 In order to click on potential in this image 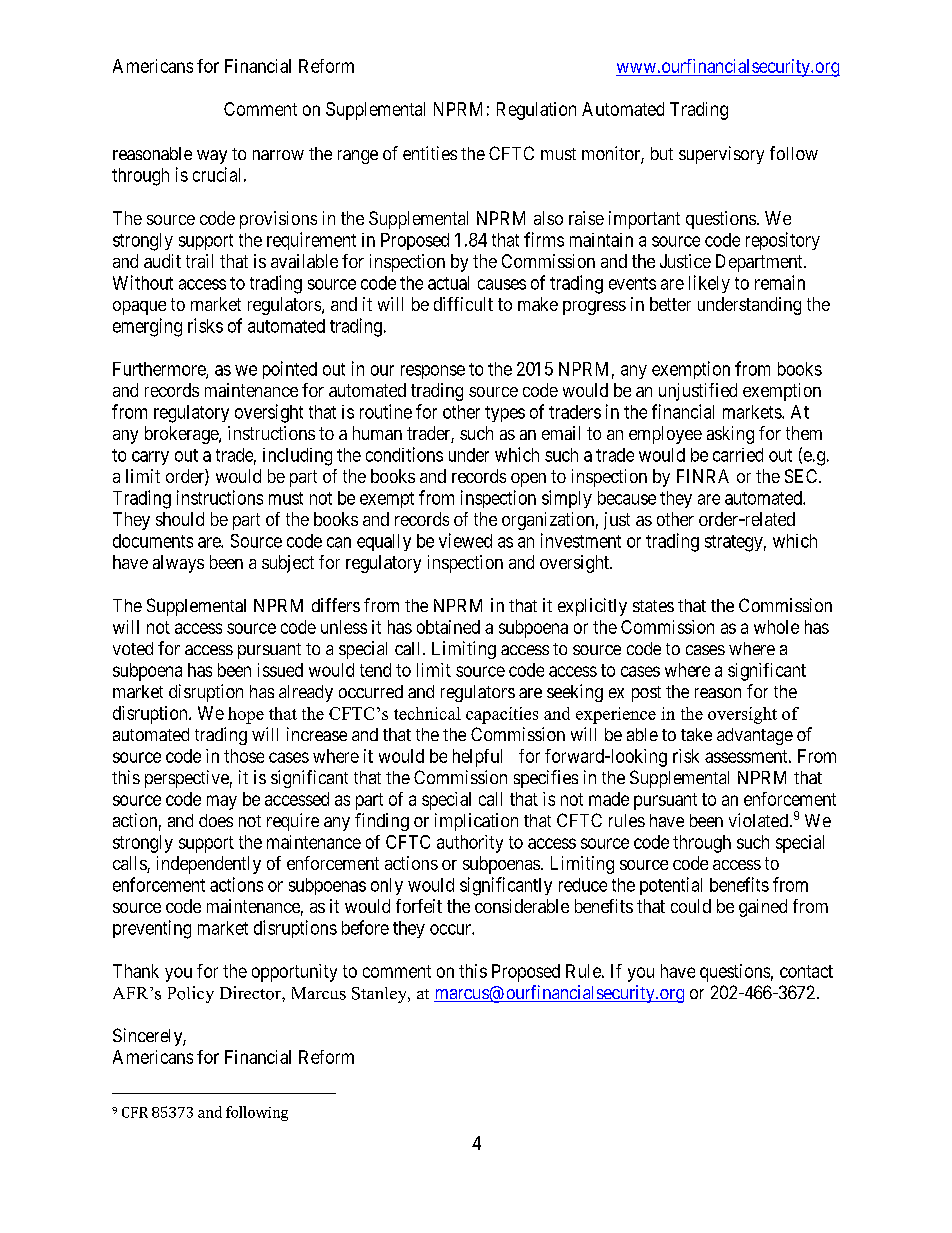, I will do `click(671, 886)`.
